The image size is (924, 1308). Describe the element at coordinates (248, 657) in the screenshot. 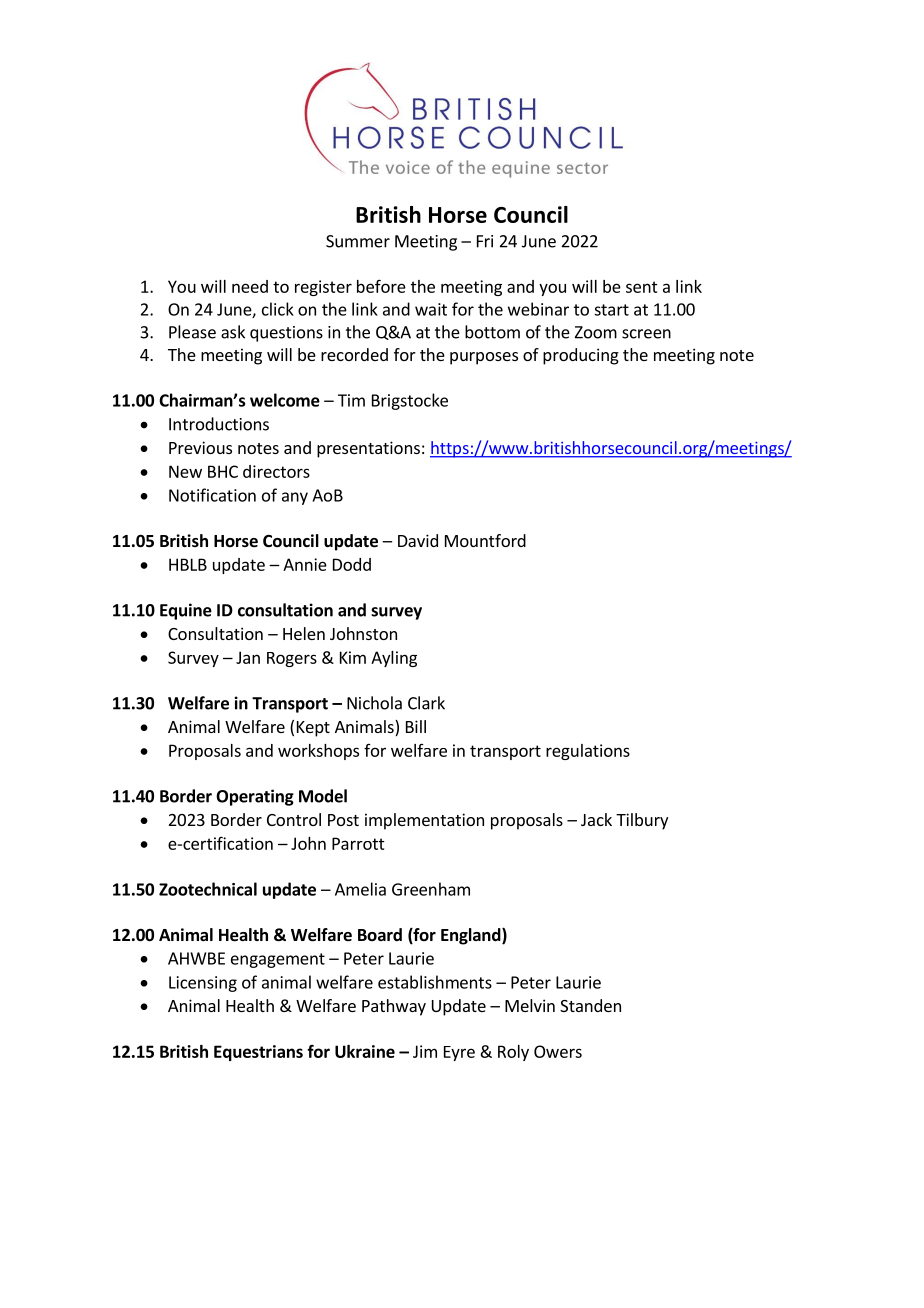

I see `Jan` at that location.
